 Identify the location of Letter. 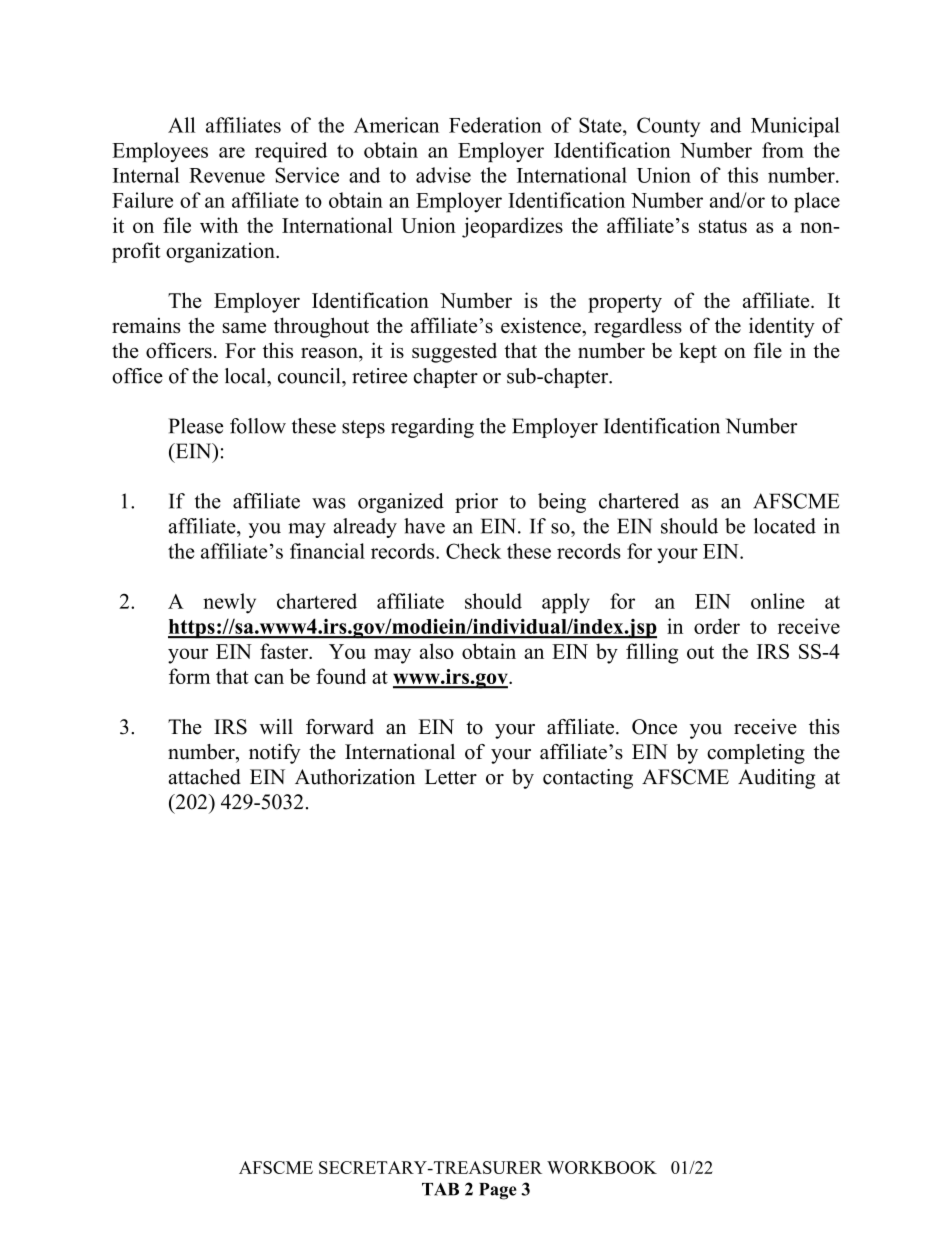
(451, 777).
